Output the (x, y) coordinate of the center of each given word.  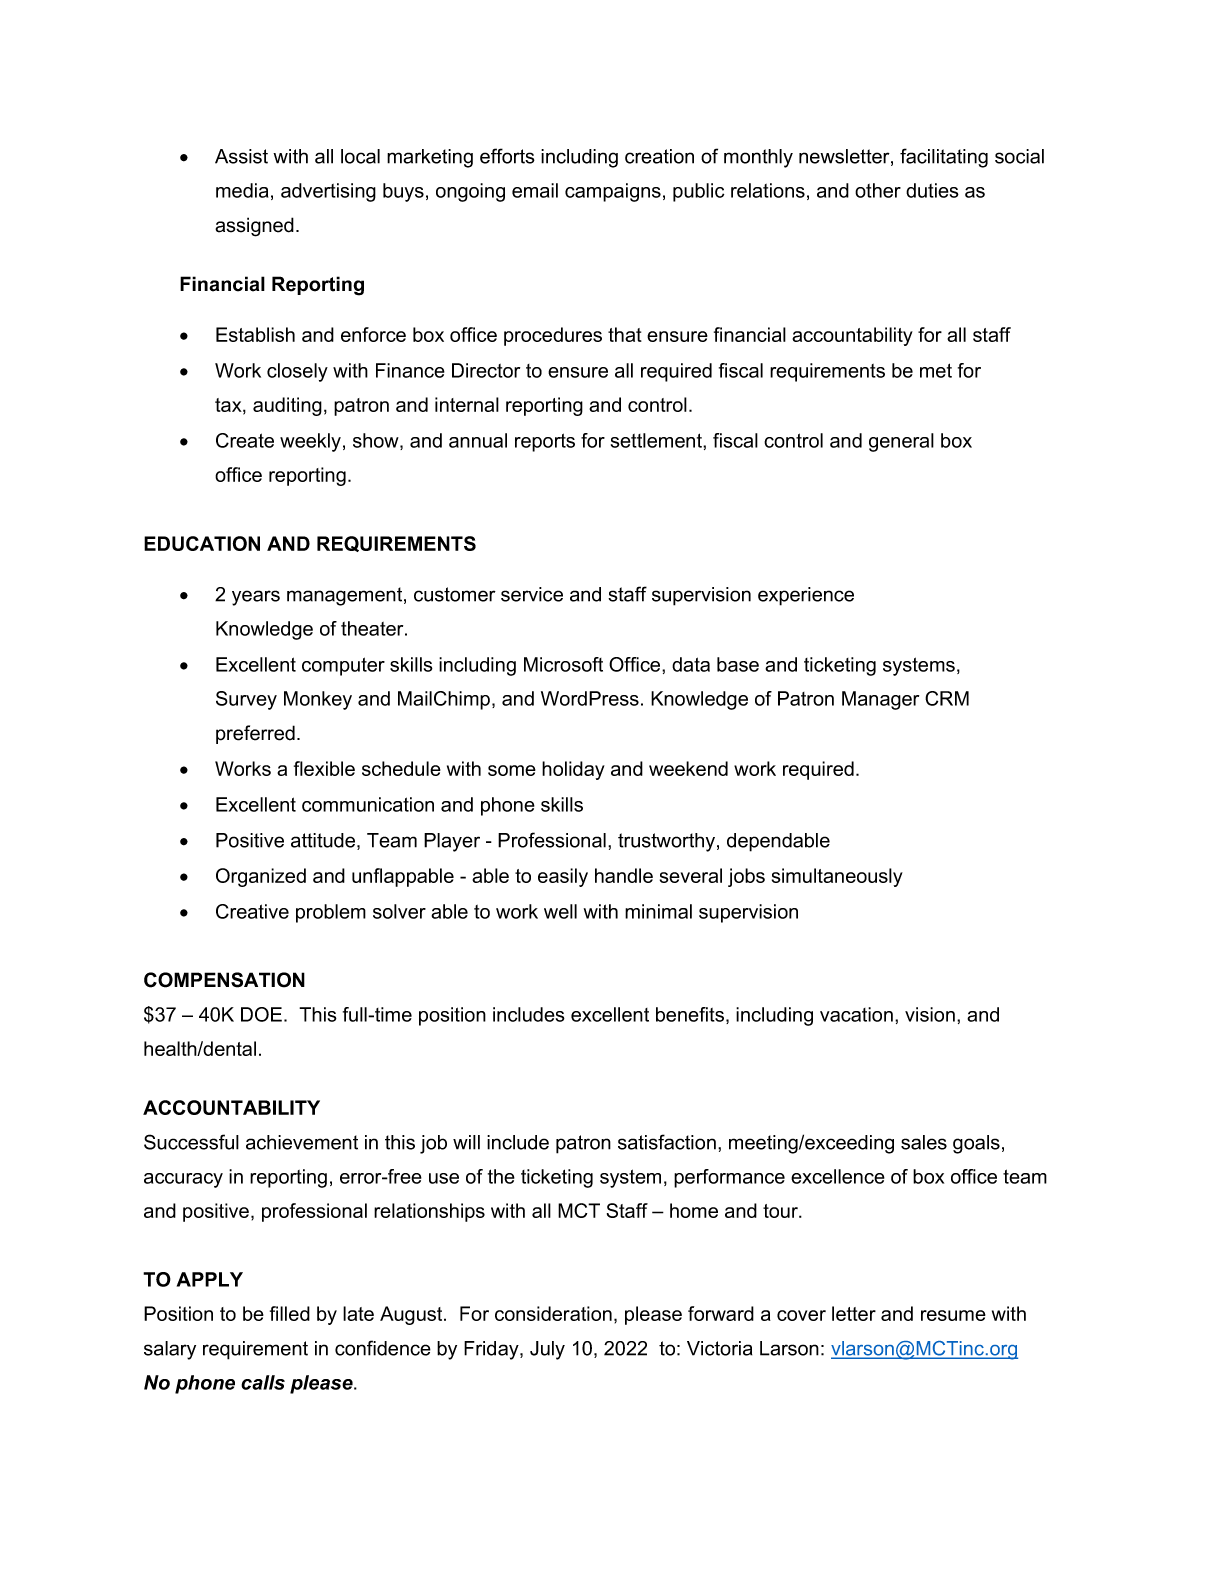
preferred (255, 734)
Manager (880, 700)
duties (932, 190)
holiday (573, 770)
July (547, 1350)
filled (290, 1313)
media (242, 190)
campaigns (613, 192)
